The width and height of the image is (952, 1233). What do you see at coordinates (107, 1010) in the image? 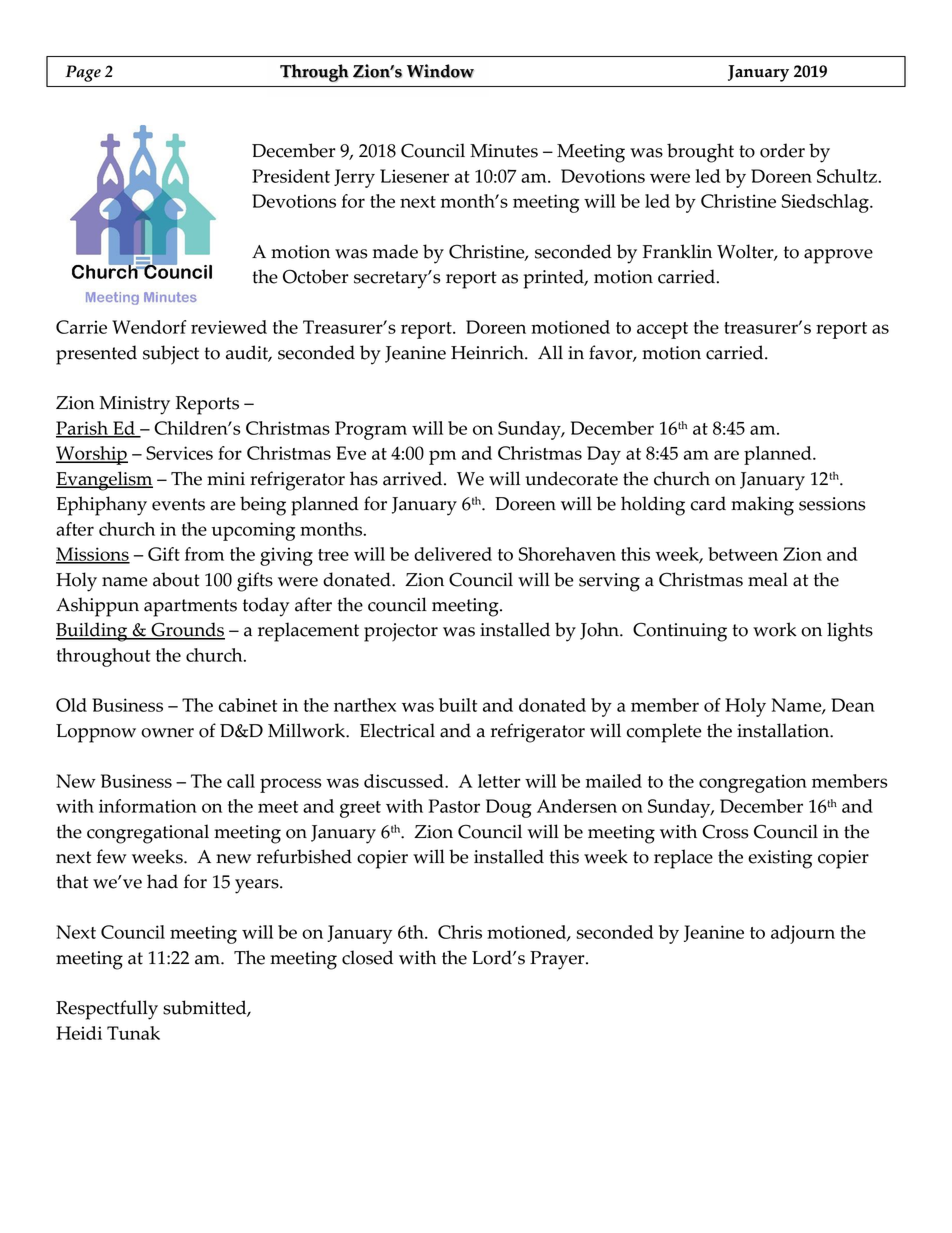
I see `Respectfully` at bounding box center [107, 1010].
